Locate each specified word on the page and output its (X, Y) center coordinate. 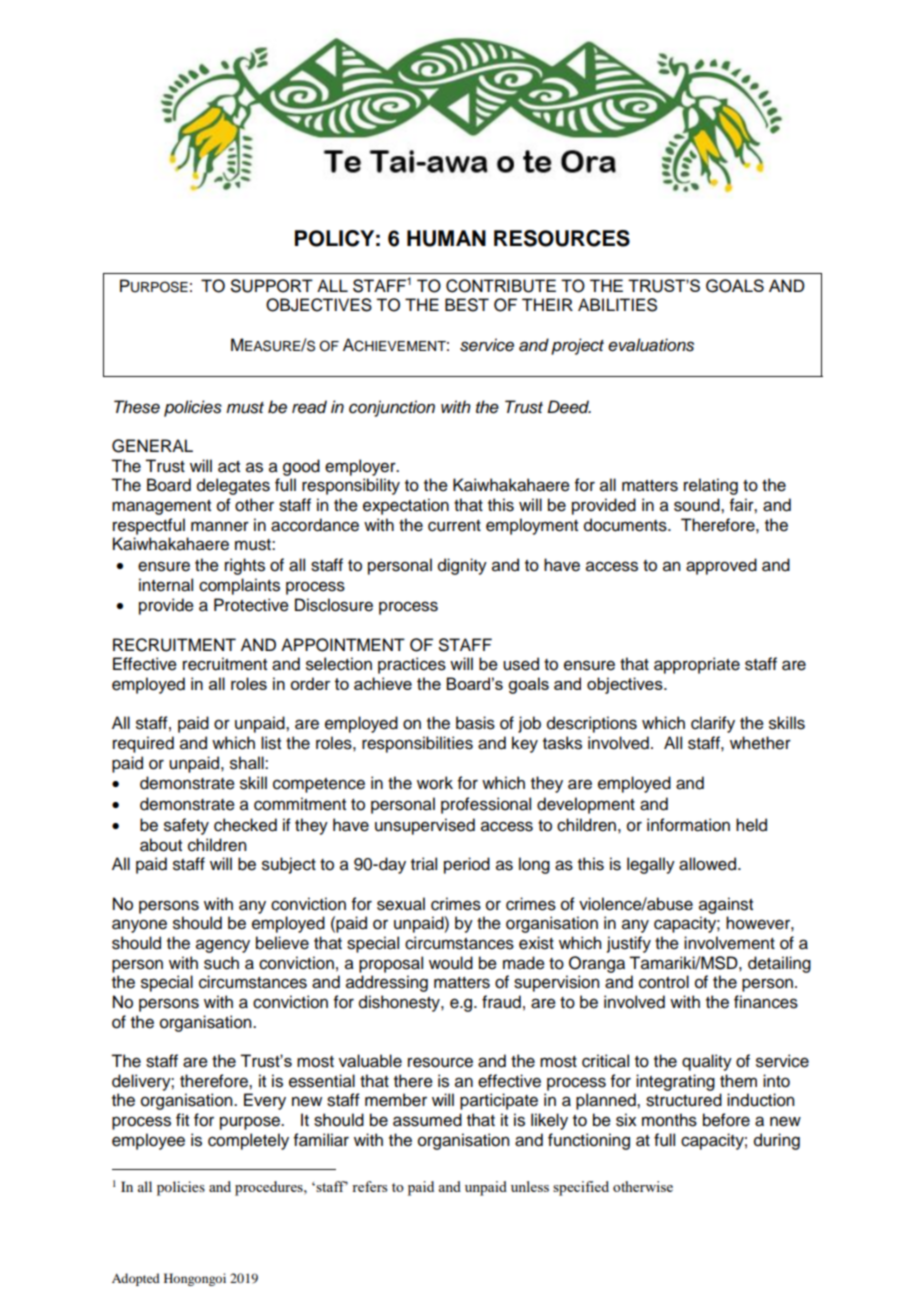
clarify (713, 724)
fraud (501, 1002)
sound (698, 505)
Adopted (136, 1279)
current (454, 526)
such (221, 963)
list (271, 743)
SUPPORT (272, 286)
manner (220, 526)
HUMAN (446, 238)
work (435, 783)
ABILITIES (617, 305)
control (664, 982)
